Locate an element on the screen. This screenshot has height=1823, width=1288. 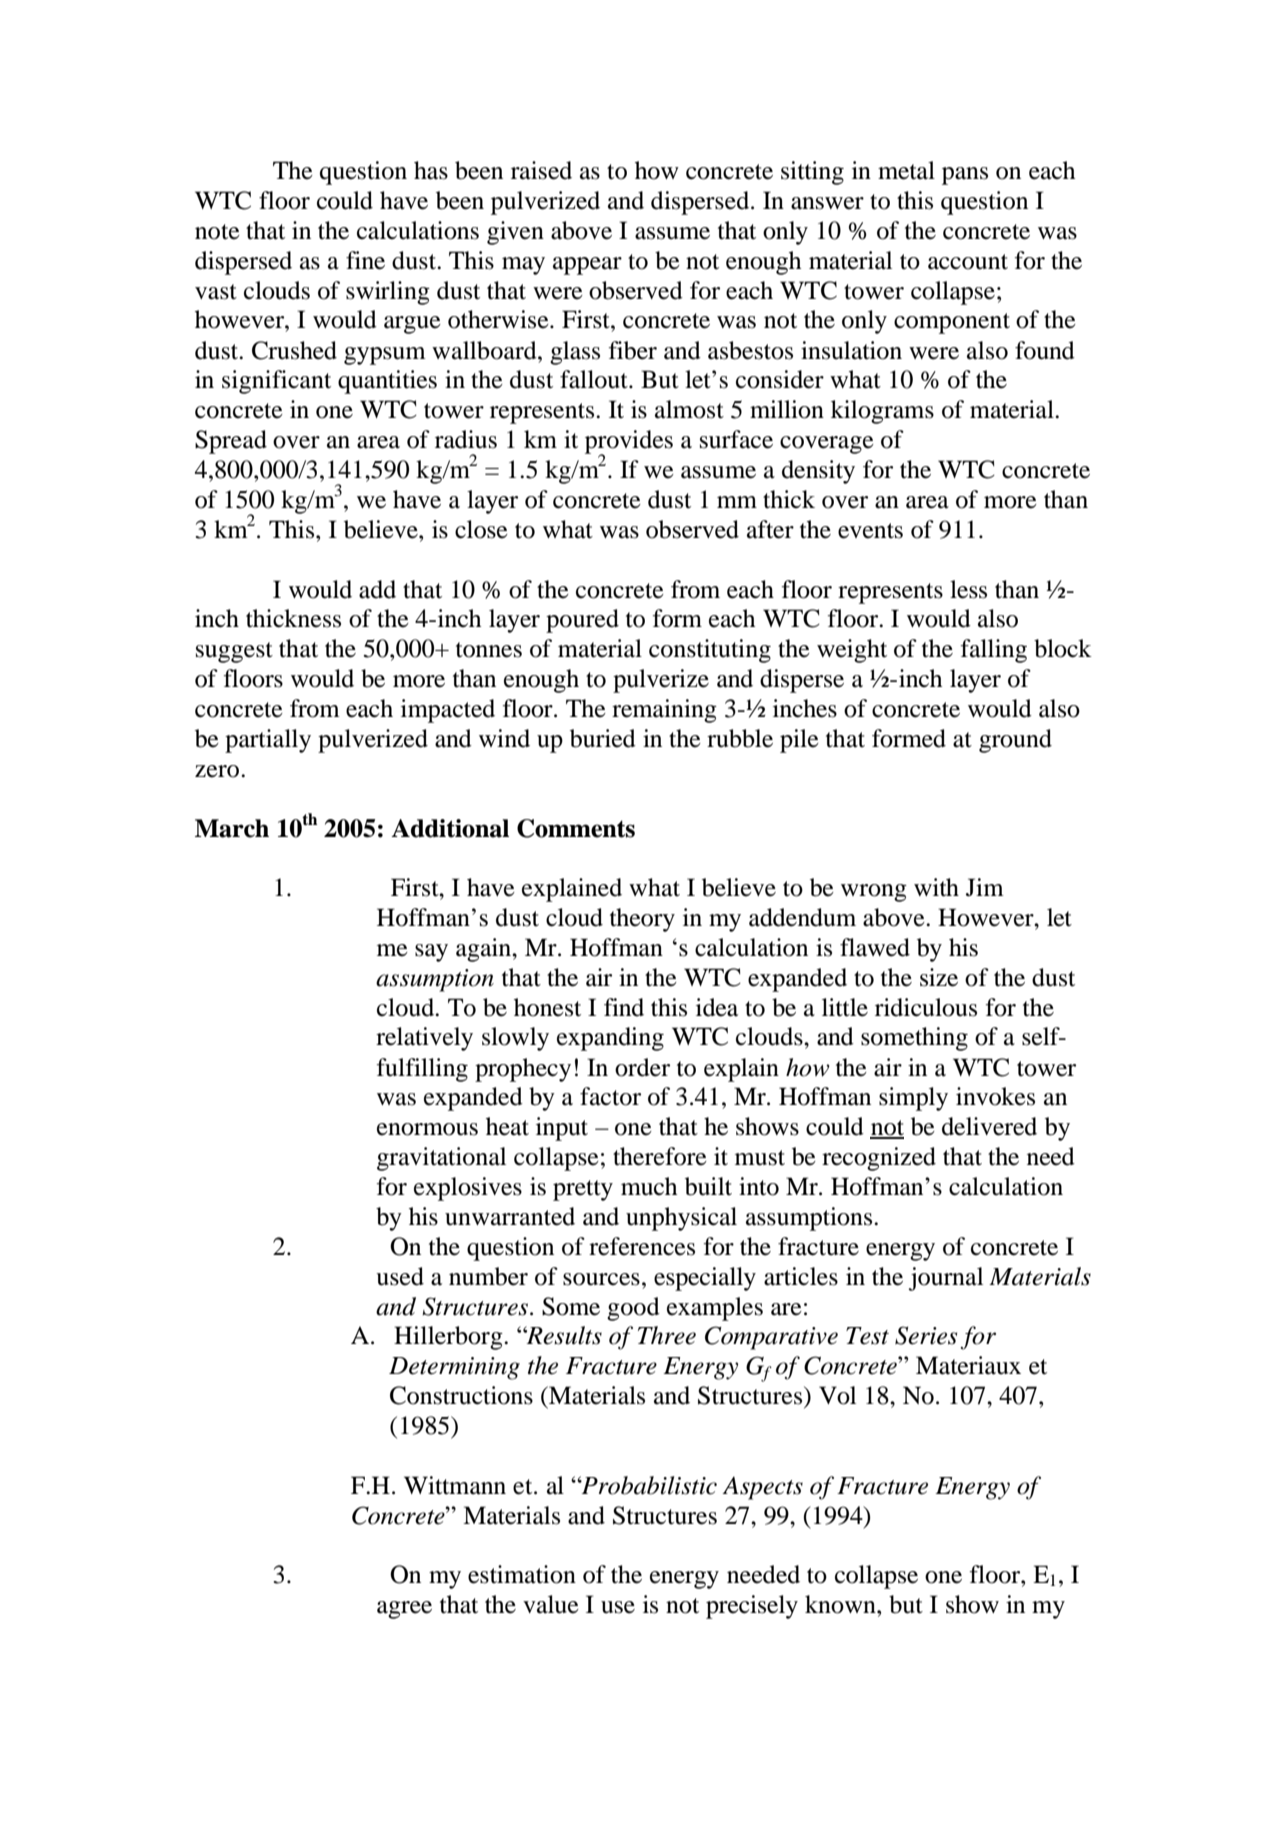
suggest is located at coordinates (234, 652).
